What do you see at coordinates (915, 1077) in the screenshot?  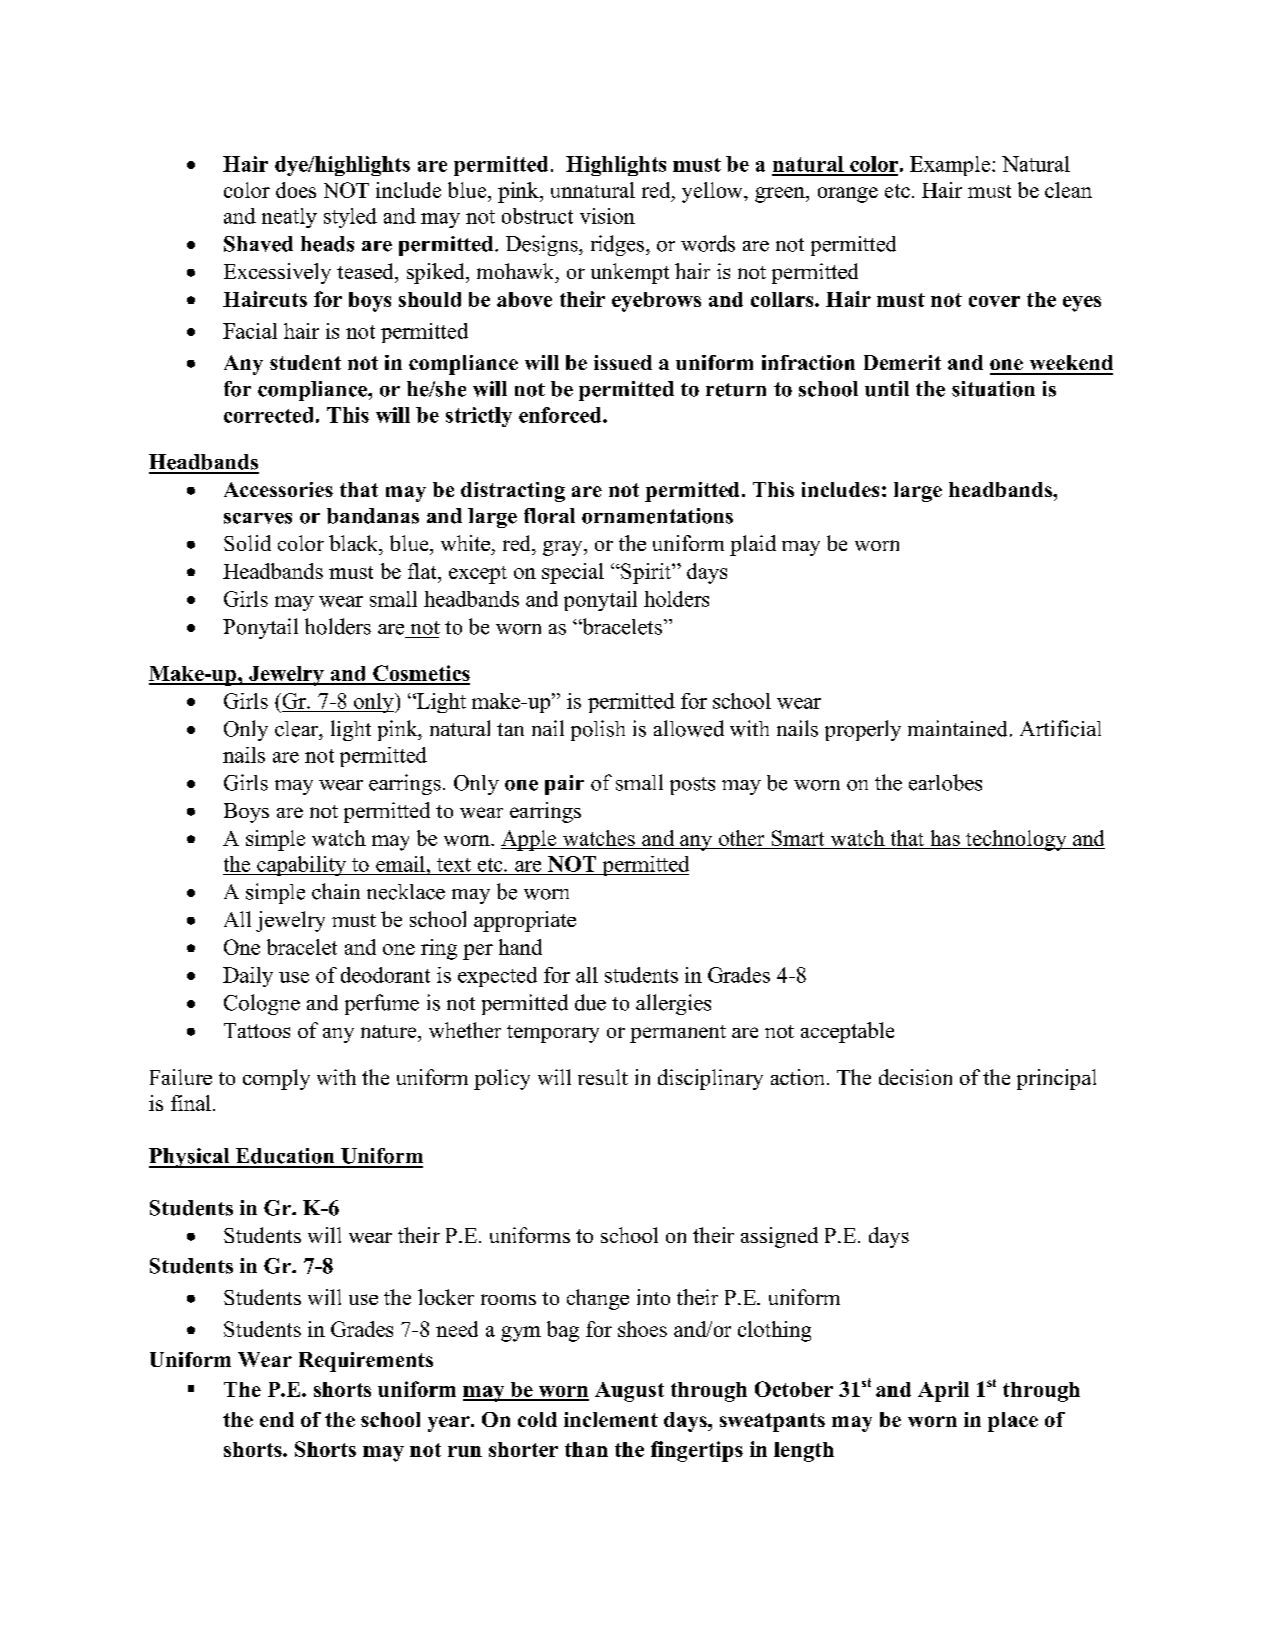 I see `decision` at bounding box center [915, 1077].
